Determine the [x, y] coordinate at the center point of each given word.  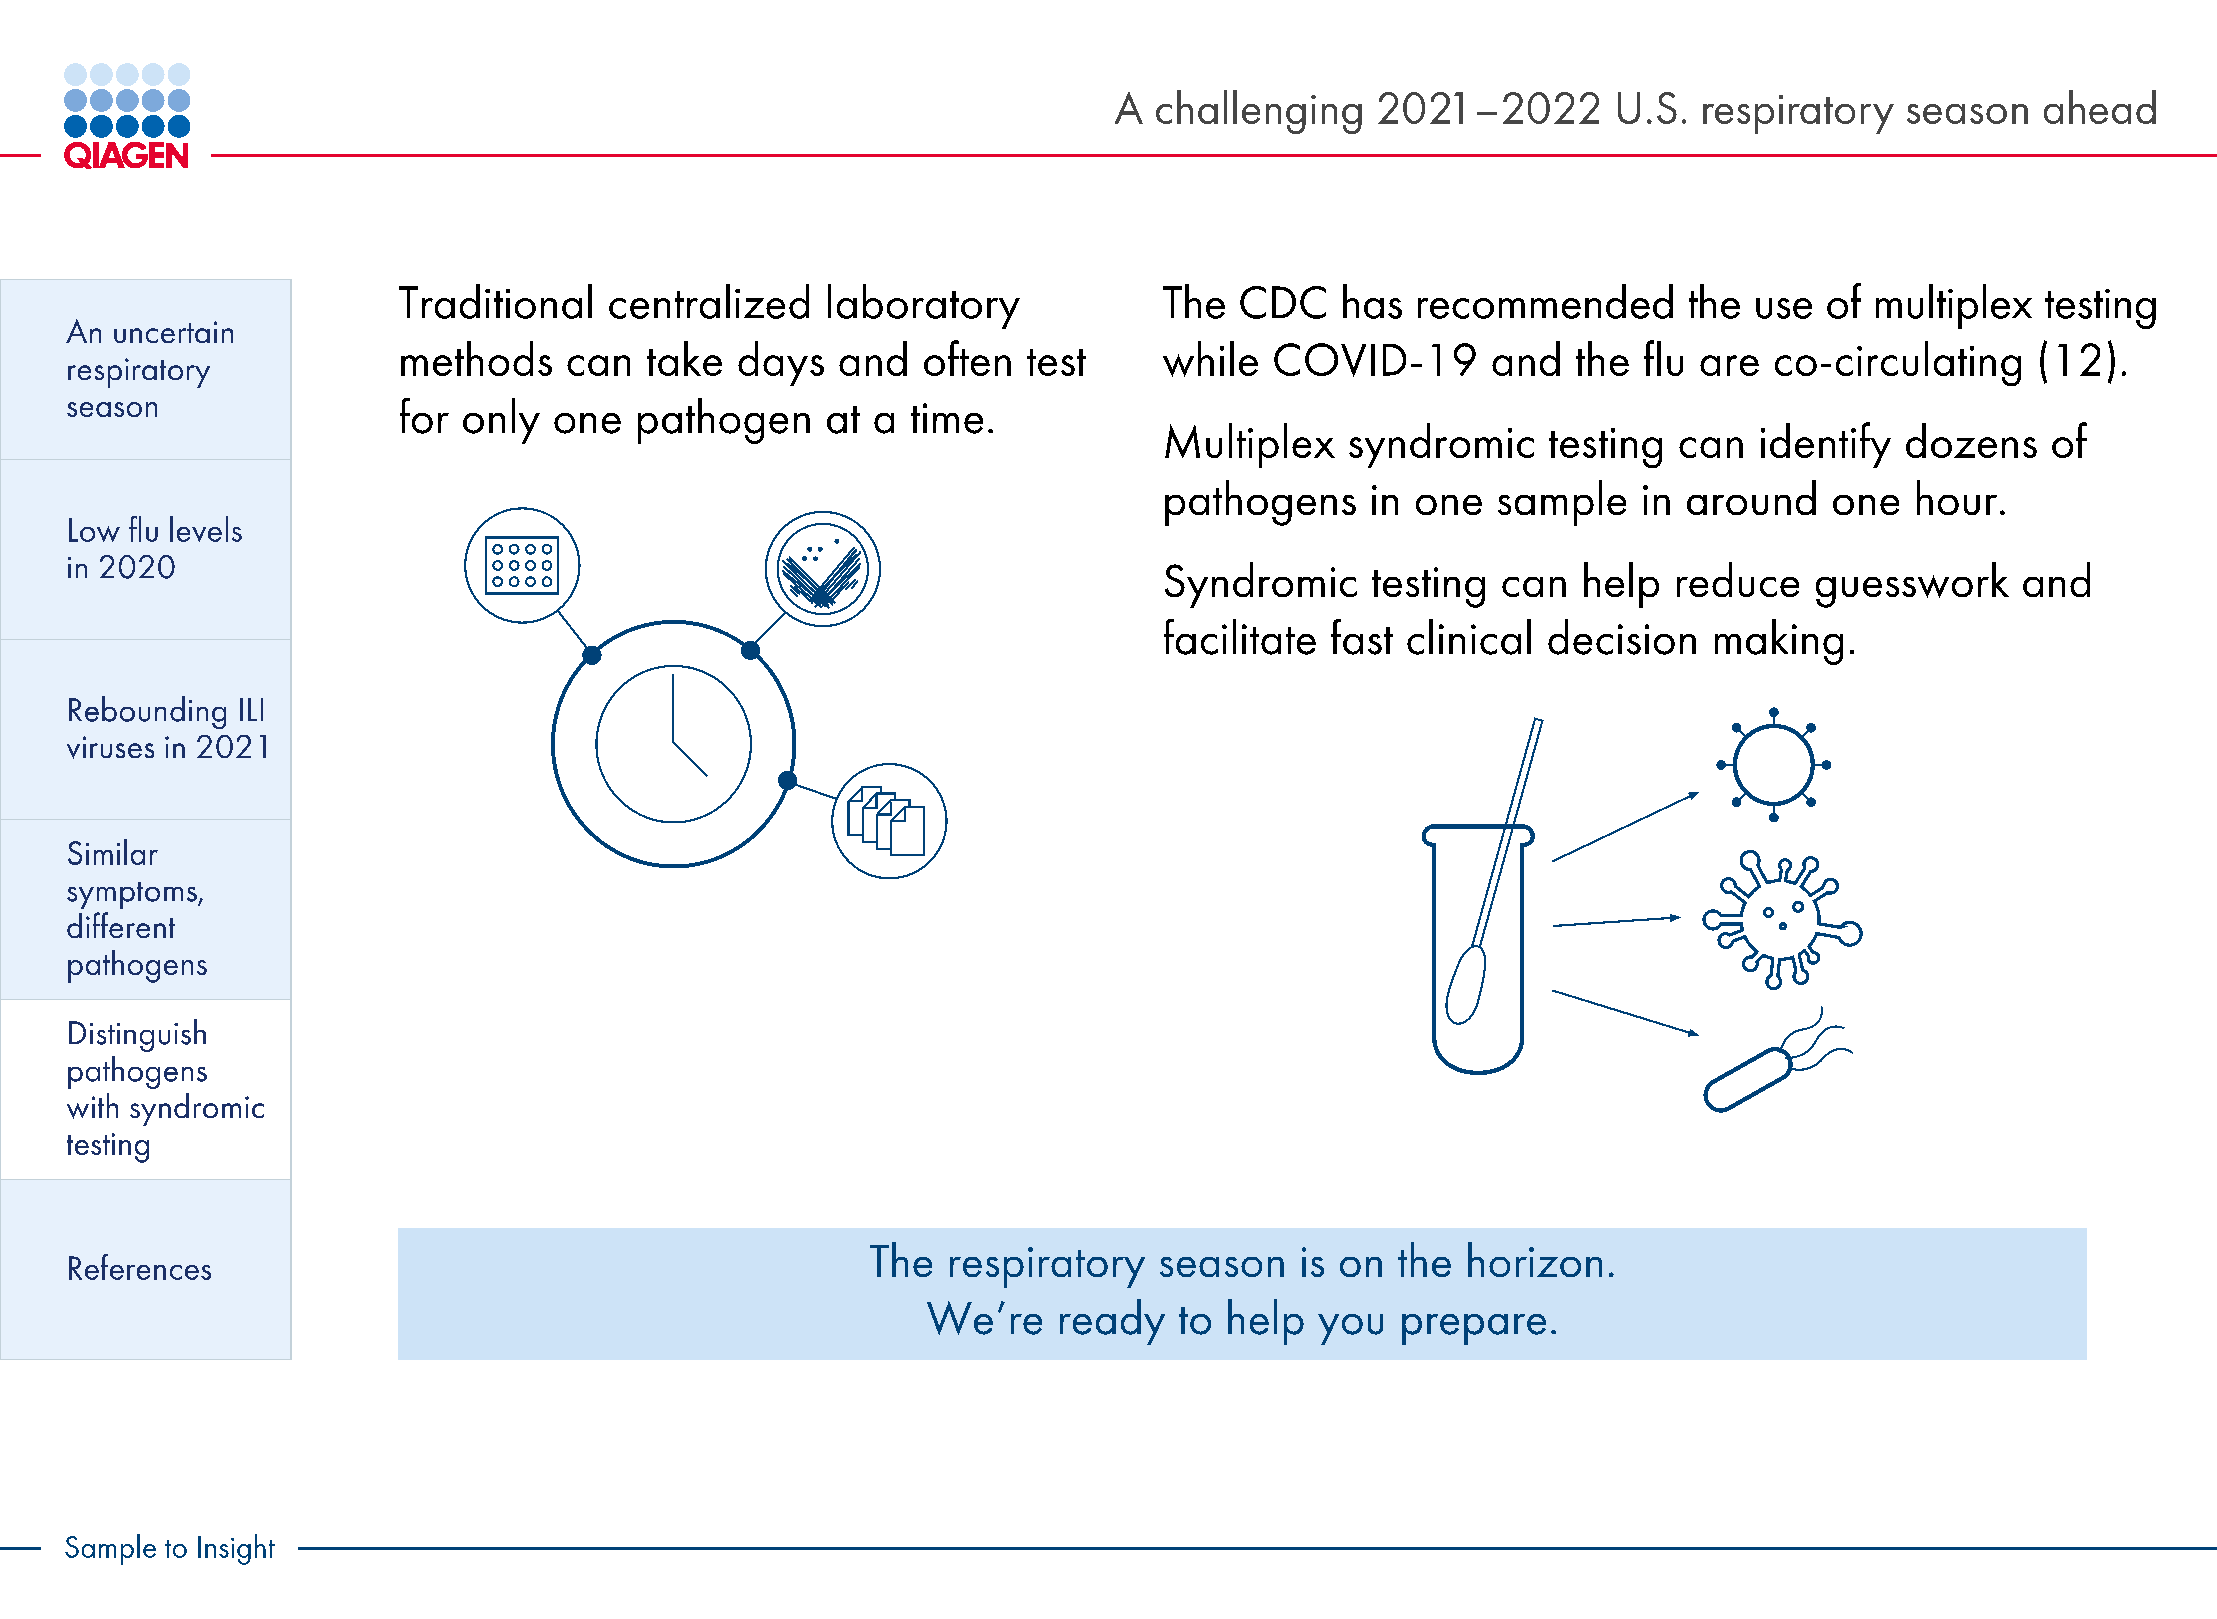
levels [206, 529]
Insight [236, 1549]
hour [1957, 497]
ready [1112, 1322]
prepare [1474, 1329]
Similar [113, 852]
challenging [1259, 112]
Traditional [495, 301]
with [92, 1106]
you [1350, 1329]
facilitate [1240, 637]
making [1779, 642]
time [947, 418]
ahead [2100, 107]
